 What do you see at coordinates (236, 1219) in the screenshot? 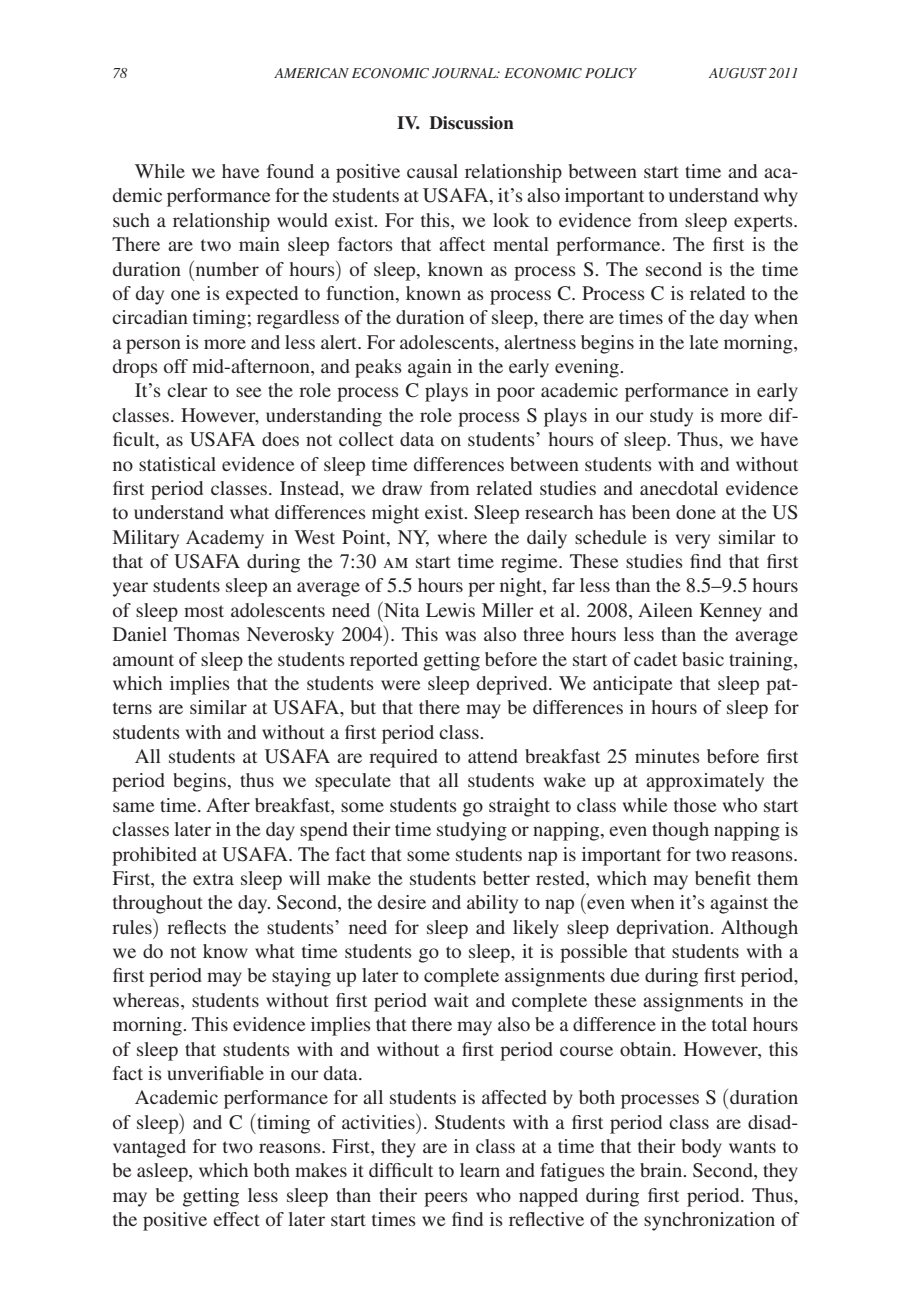
I see `effect` at bounding box center [236, 1219].
